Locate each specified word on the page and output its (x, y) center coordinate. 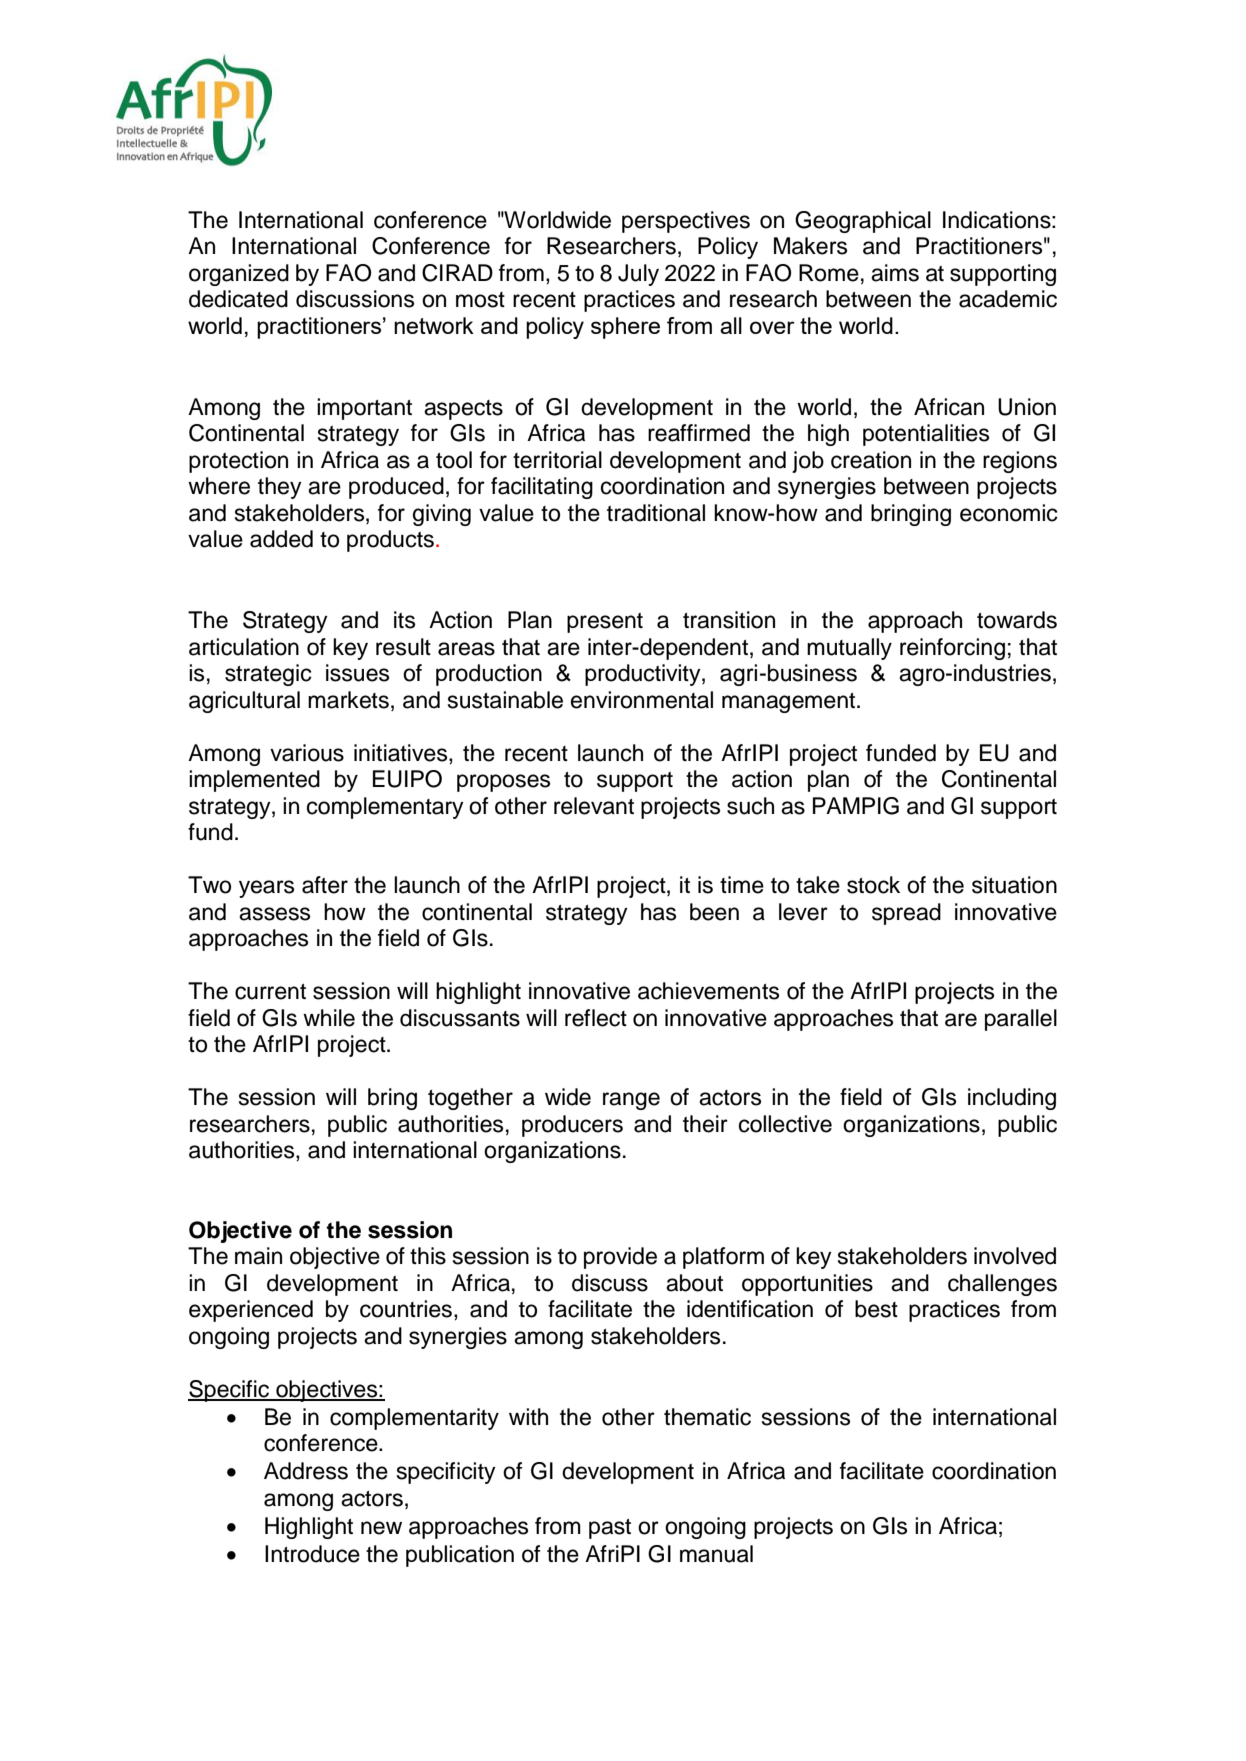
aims (895, 273)
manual (716, 1554)
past (610, 1529)
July (638, 275)
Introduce (312, 1554)
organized (239, 275)
